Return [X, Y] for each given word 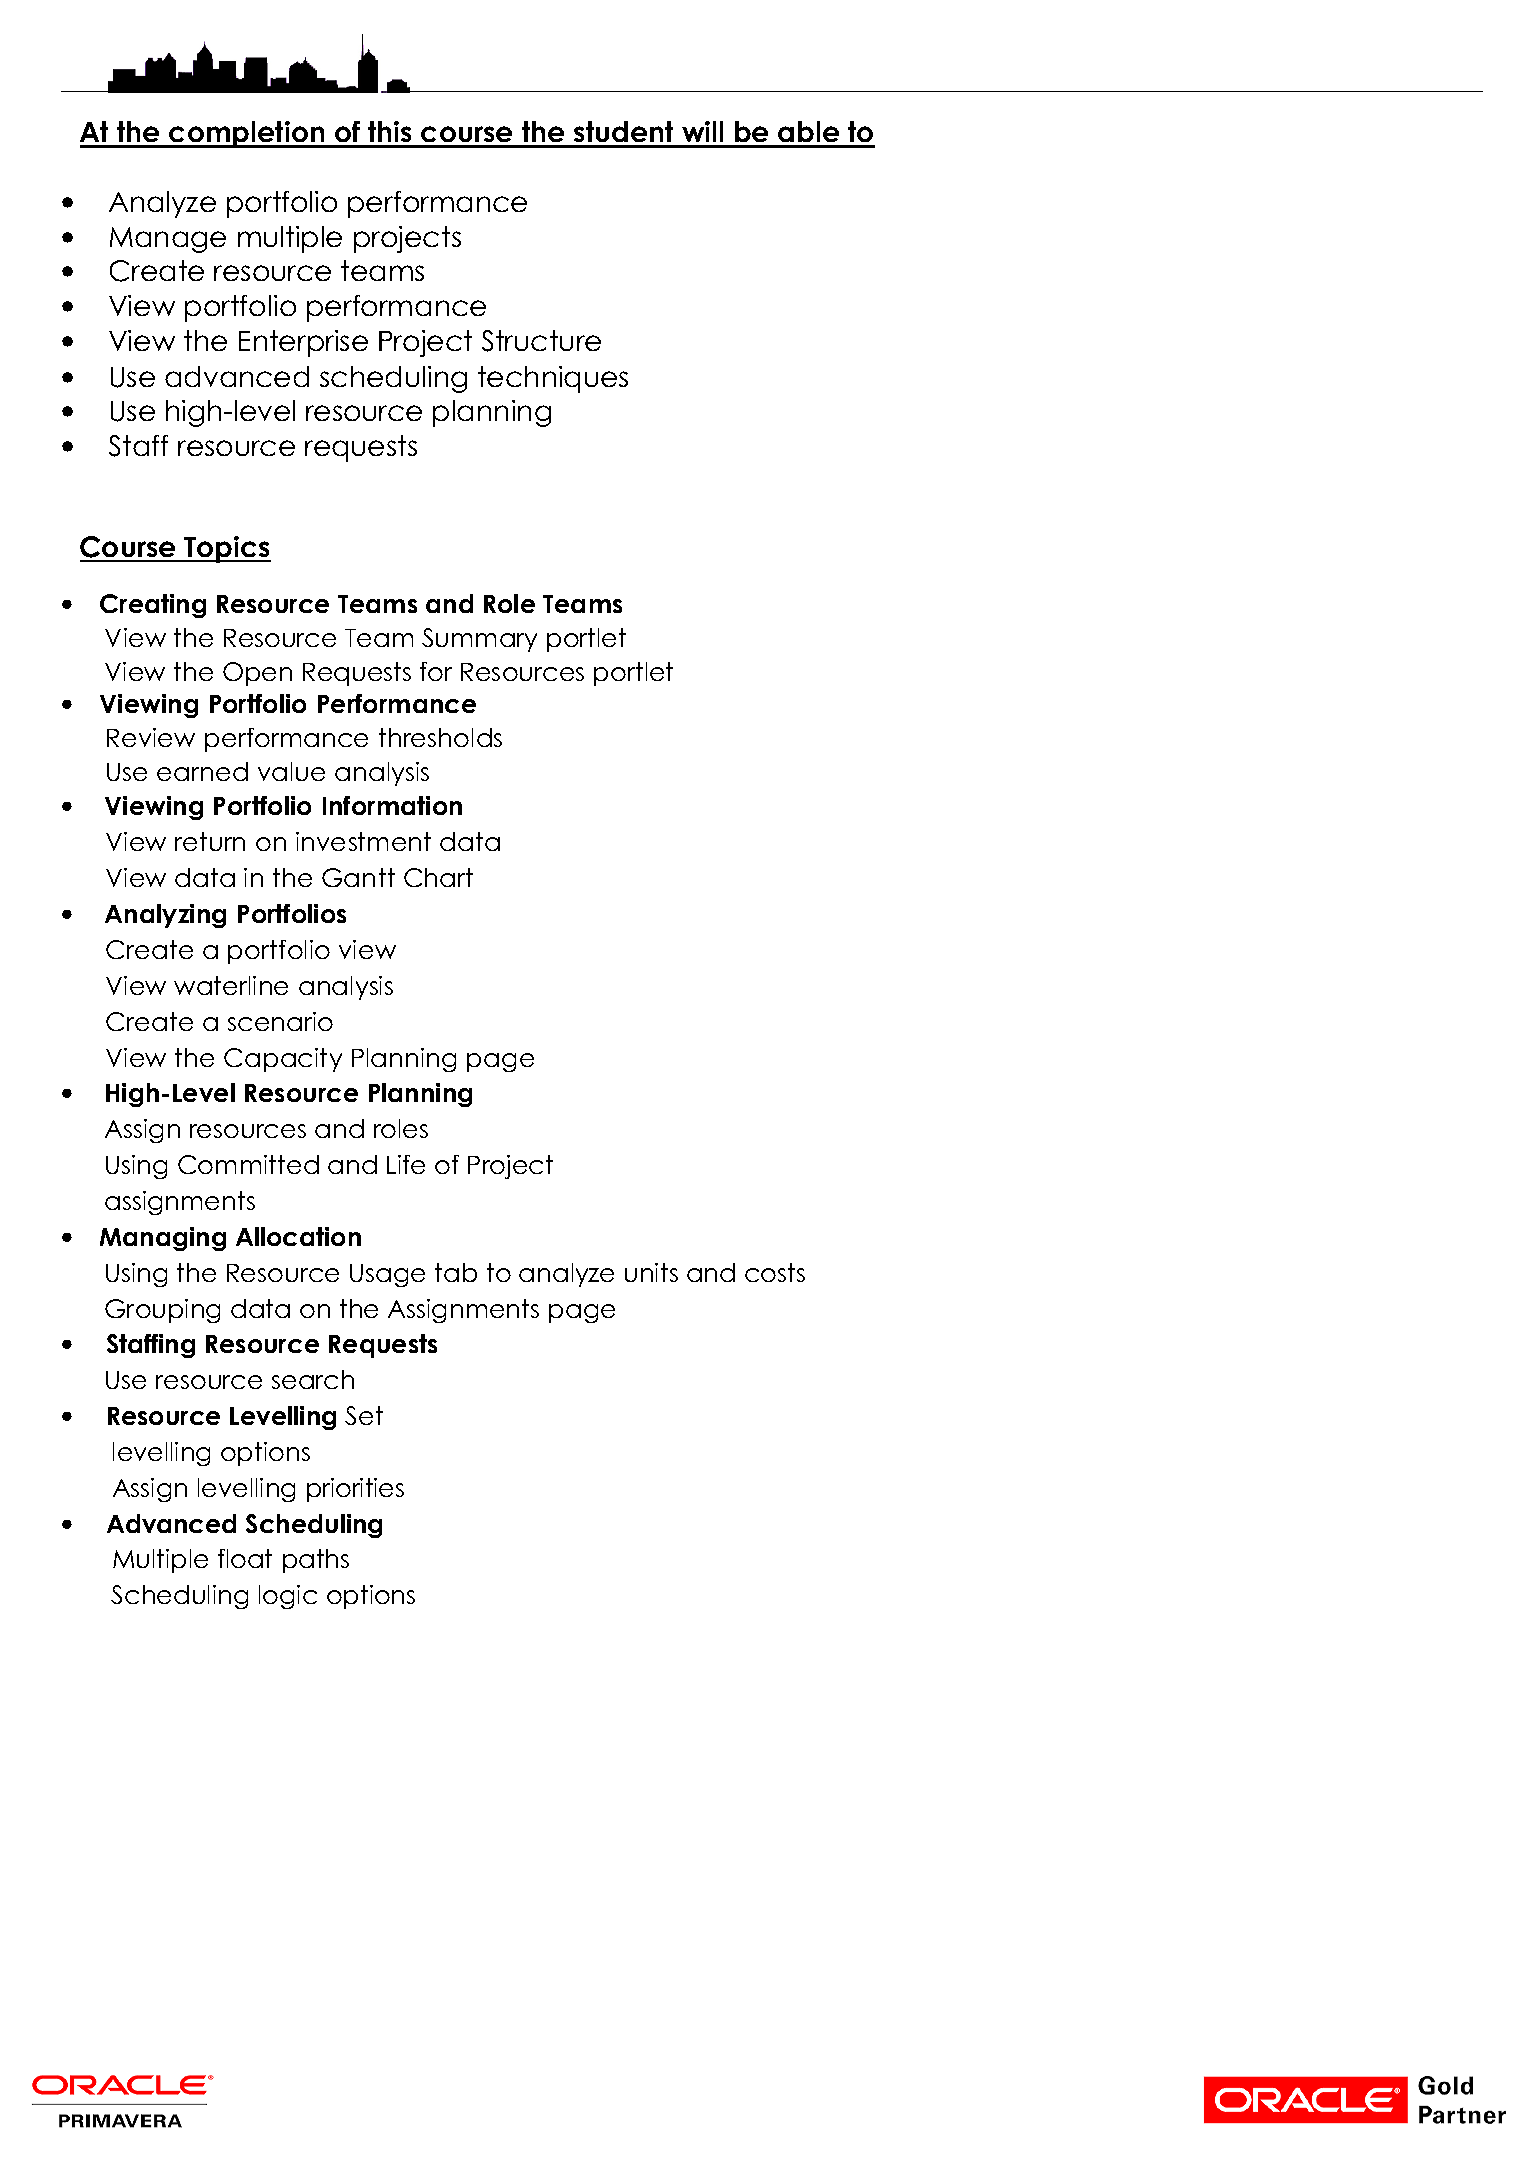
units [651, 1272]
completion [247, 134]
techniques [553, 379]
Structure [541, 341]
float [245, 1558]
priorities [355, 1490]
